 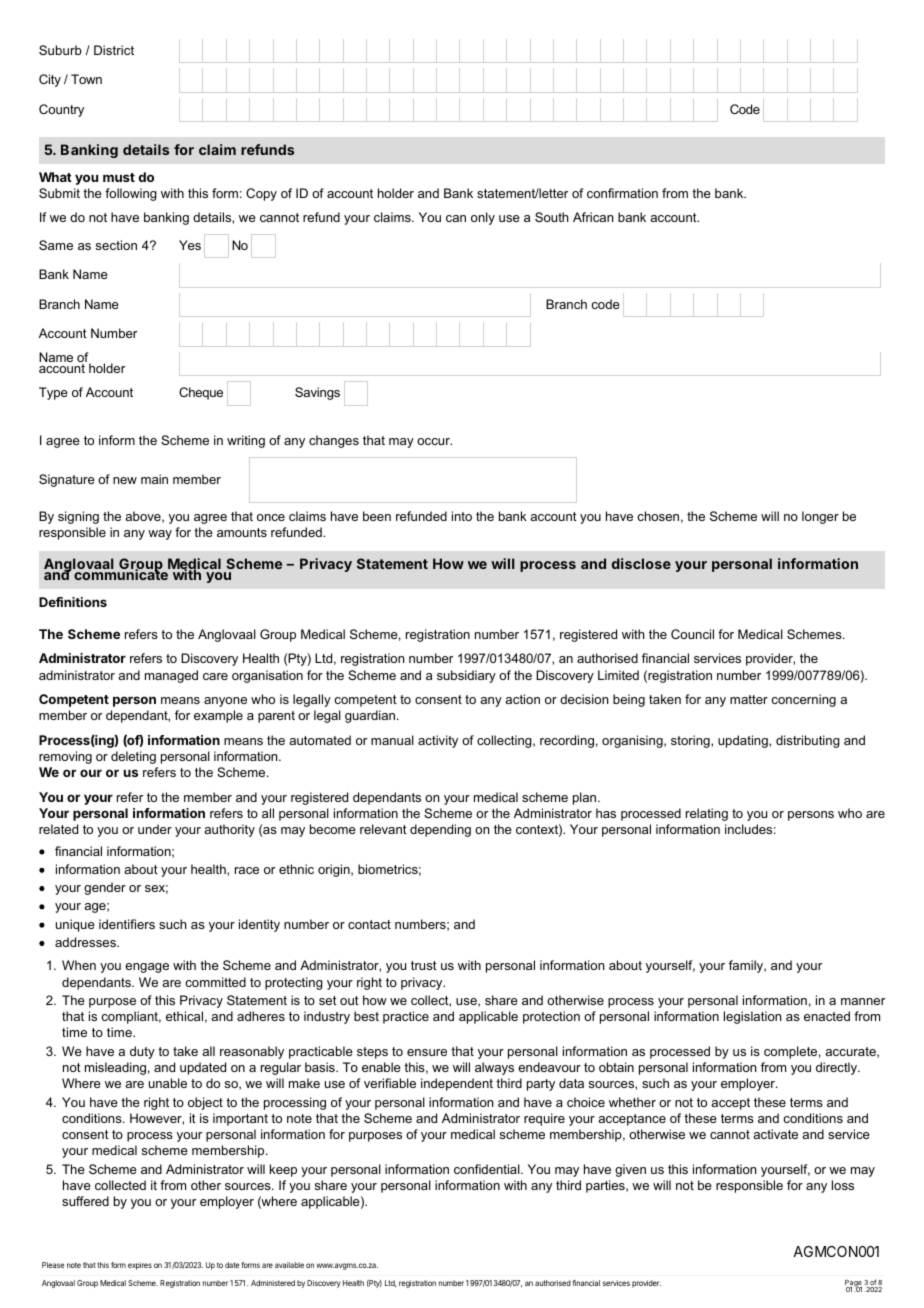 What do you see at coordinates (424, 965) in the screenshot?
I see `trust` at bounding box center [424, 965].
